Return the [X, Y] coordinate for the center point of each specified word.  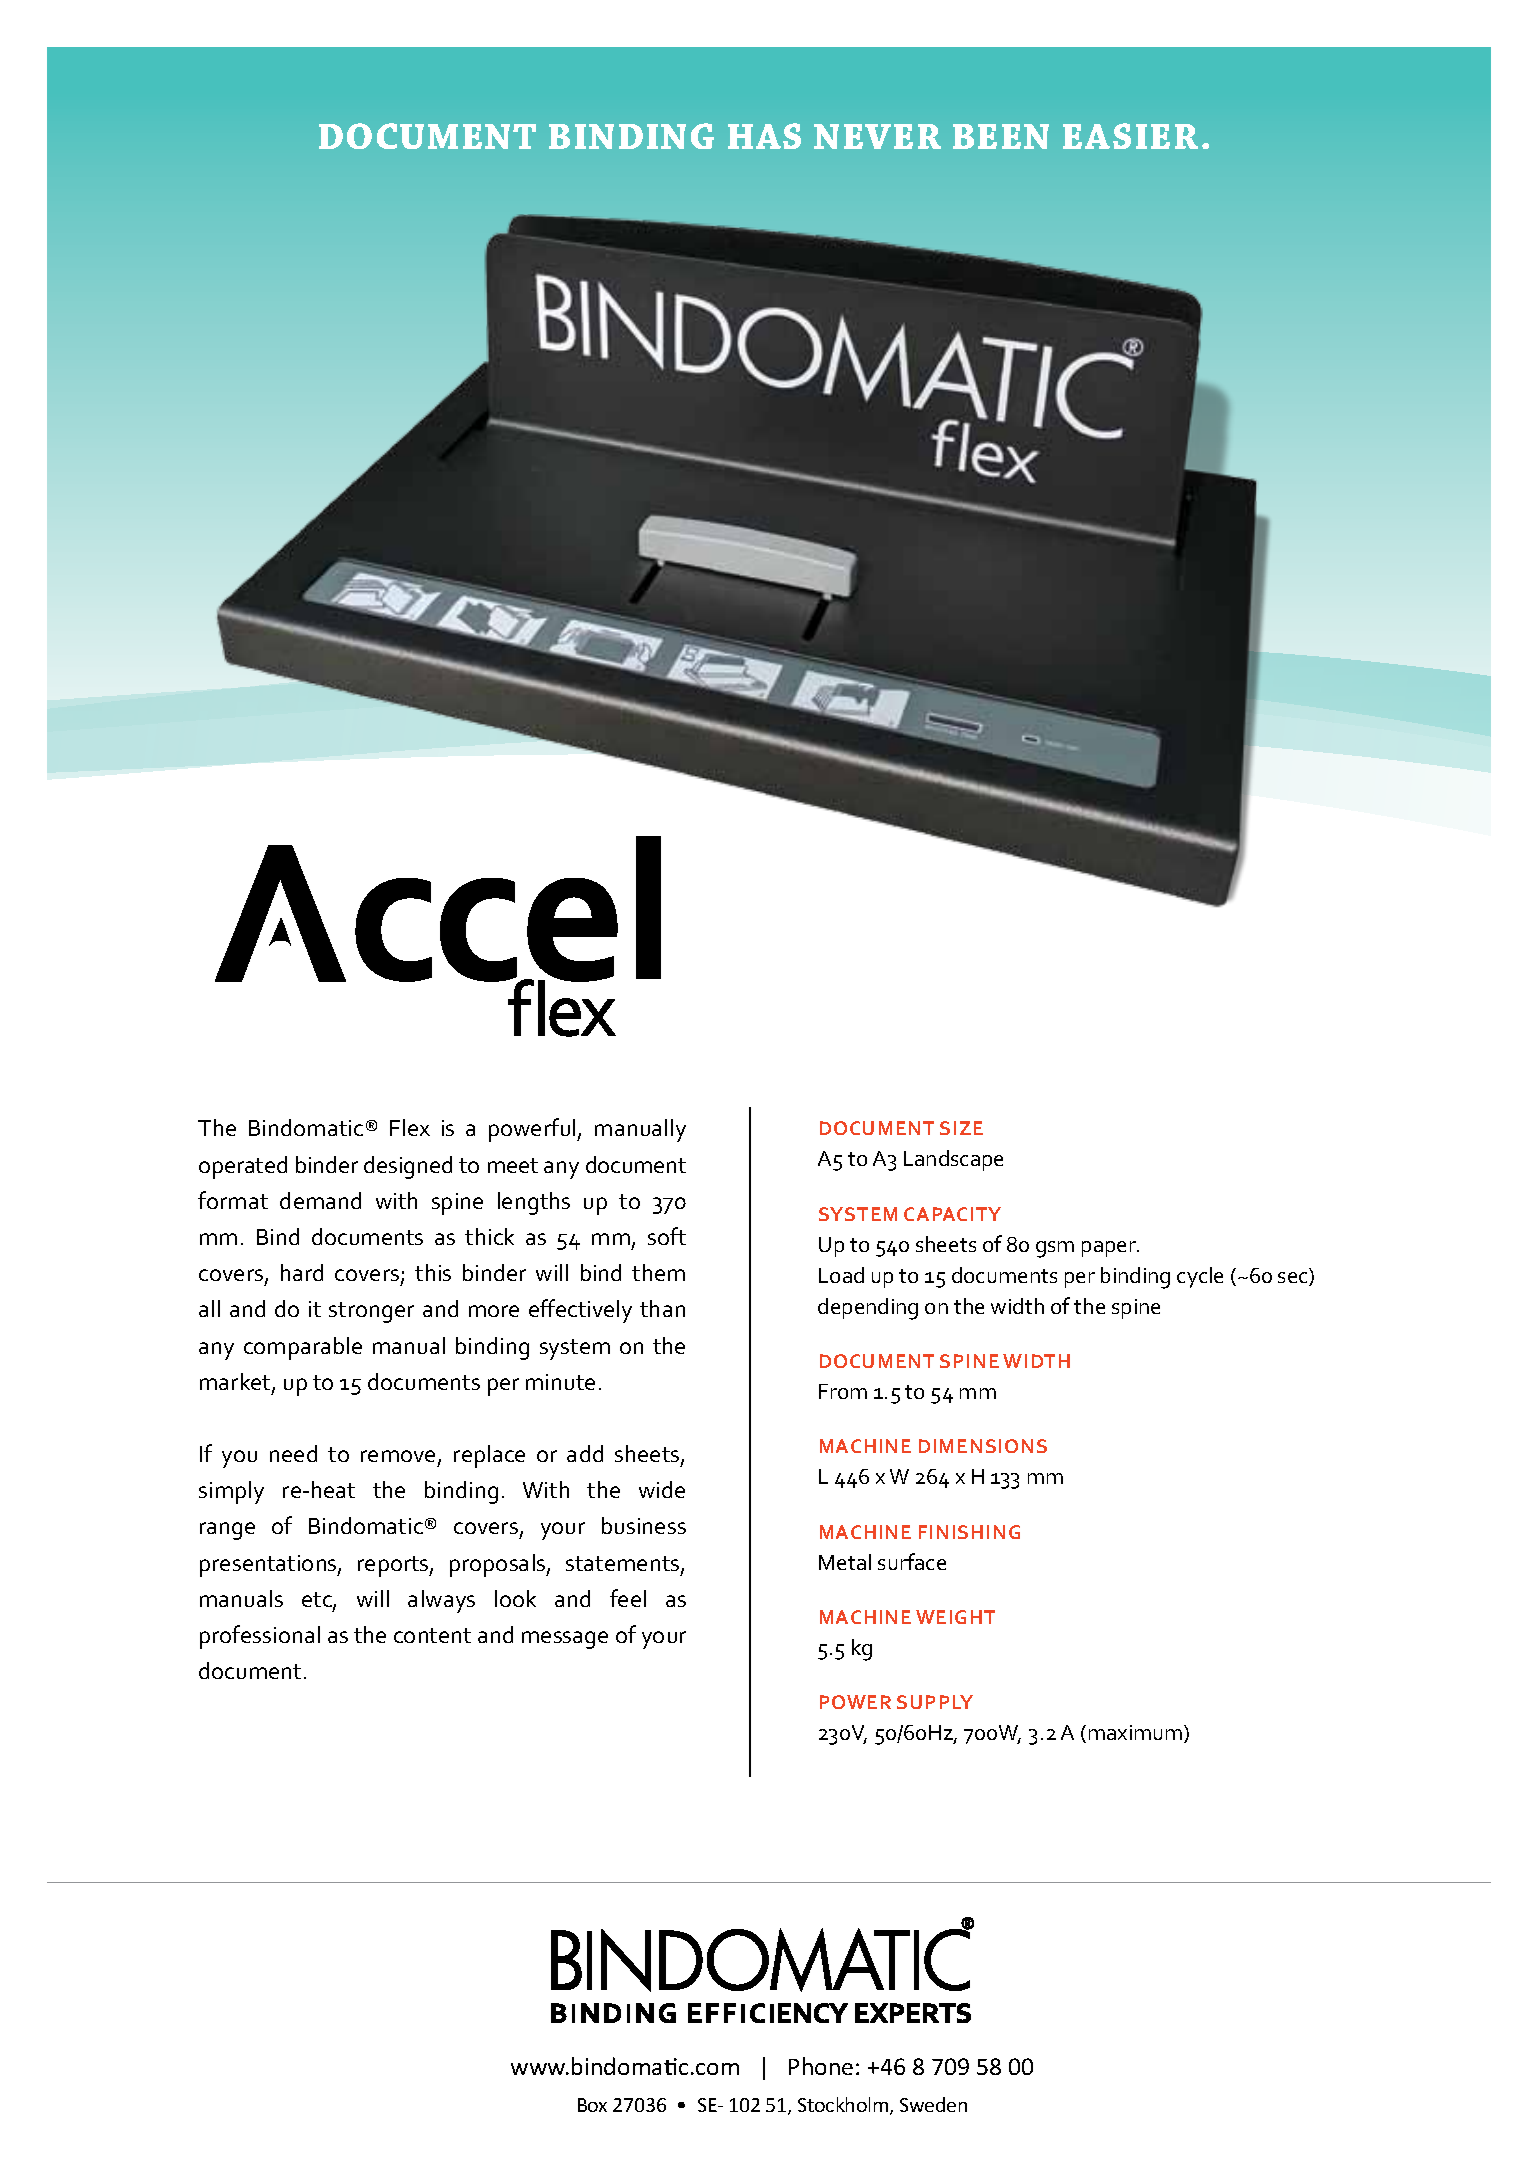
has [764, 136]
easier [1130, 136]
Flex [410, 1127]
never [877, 136]
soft [667, 1236]
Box [592, 2105]
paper [1110, 1249]
